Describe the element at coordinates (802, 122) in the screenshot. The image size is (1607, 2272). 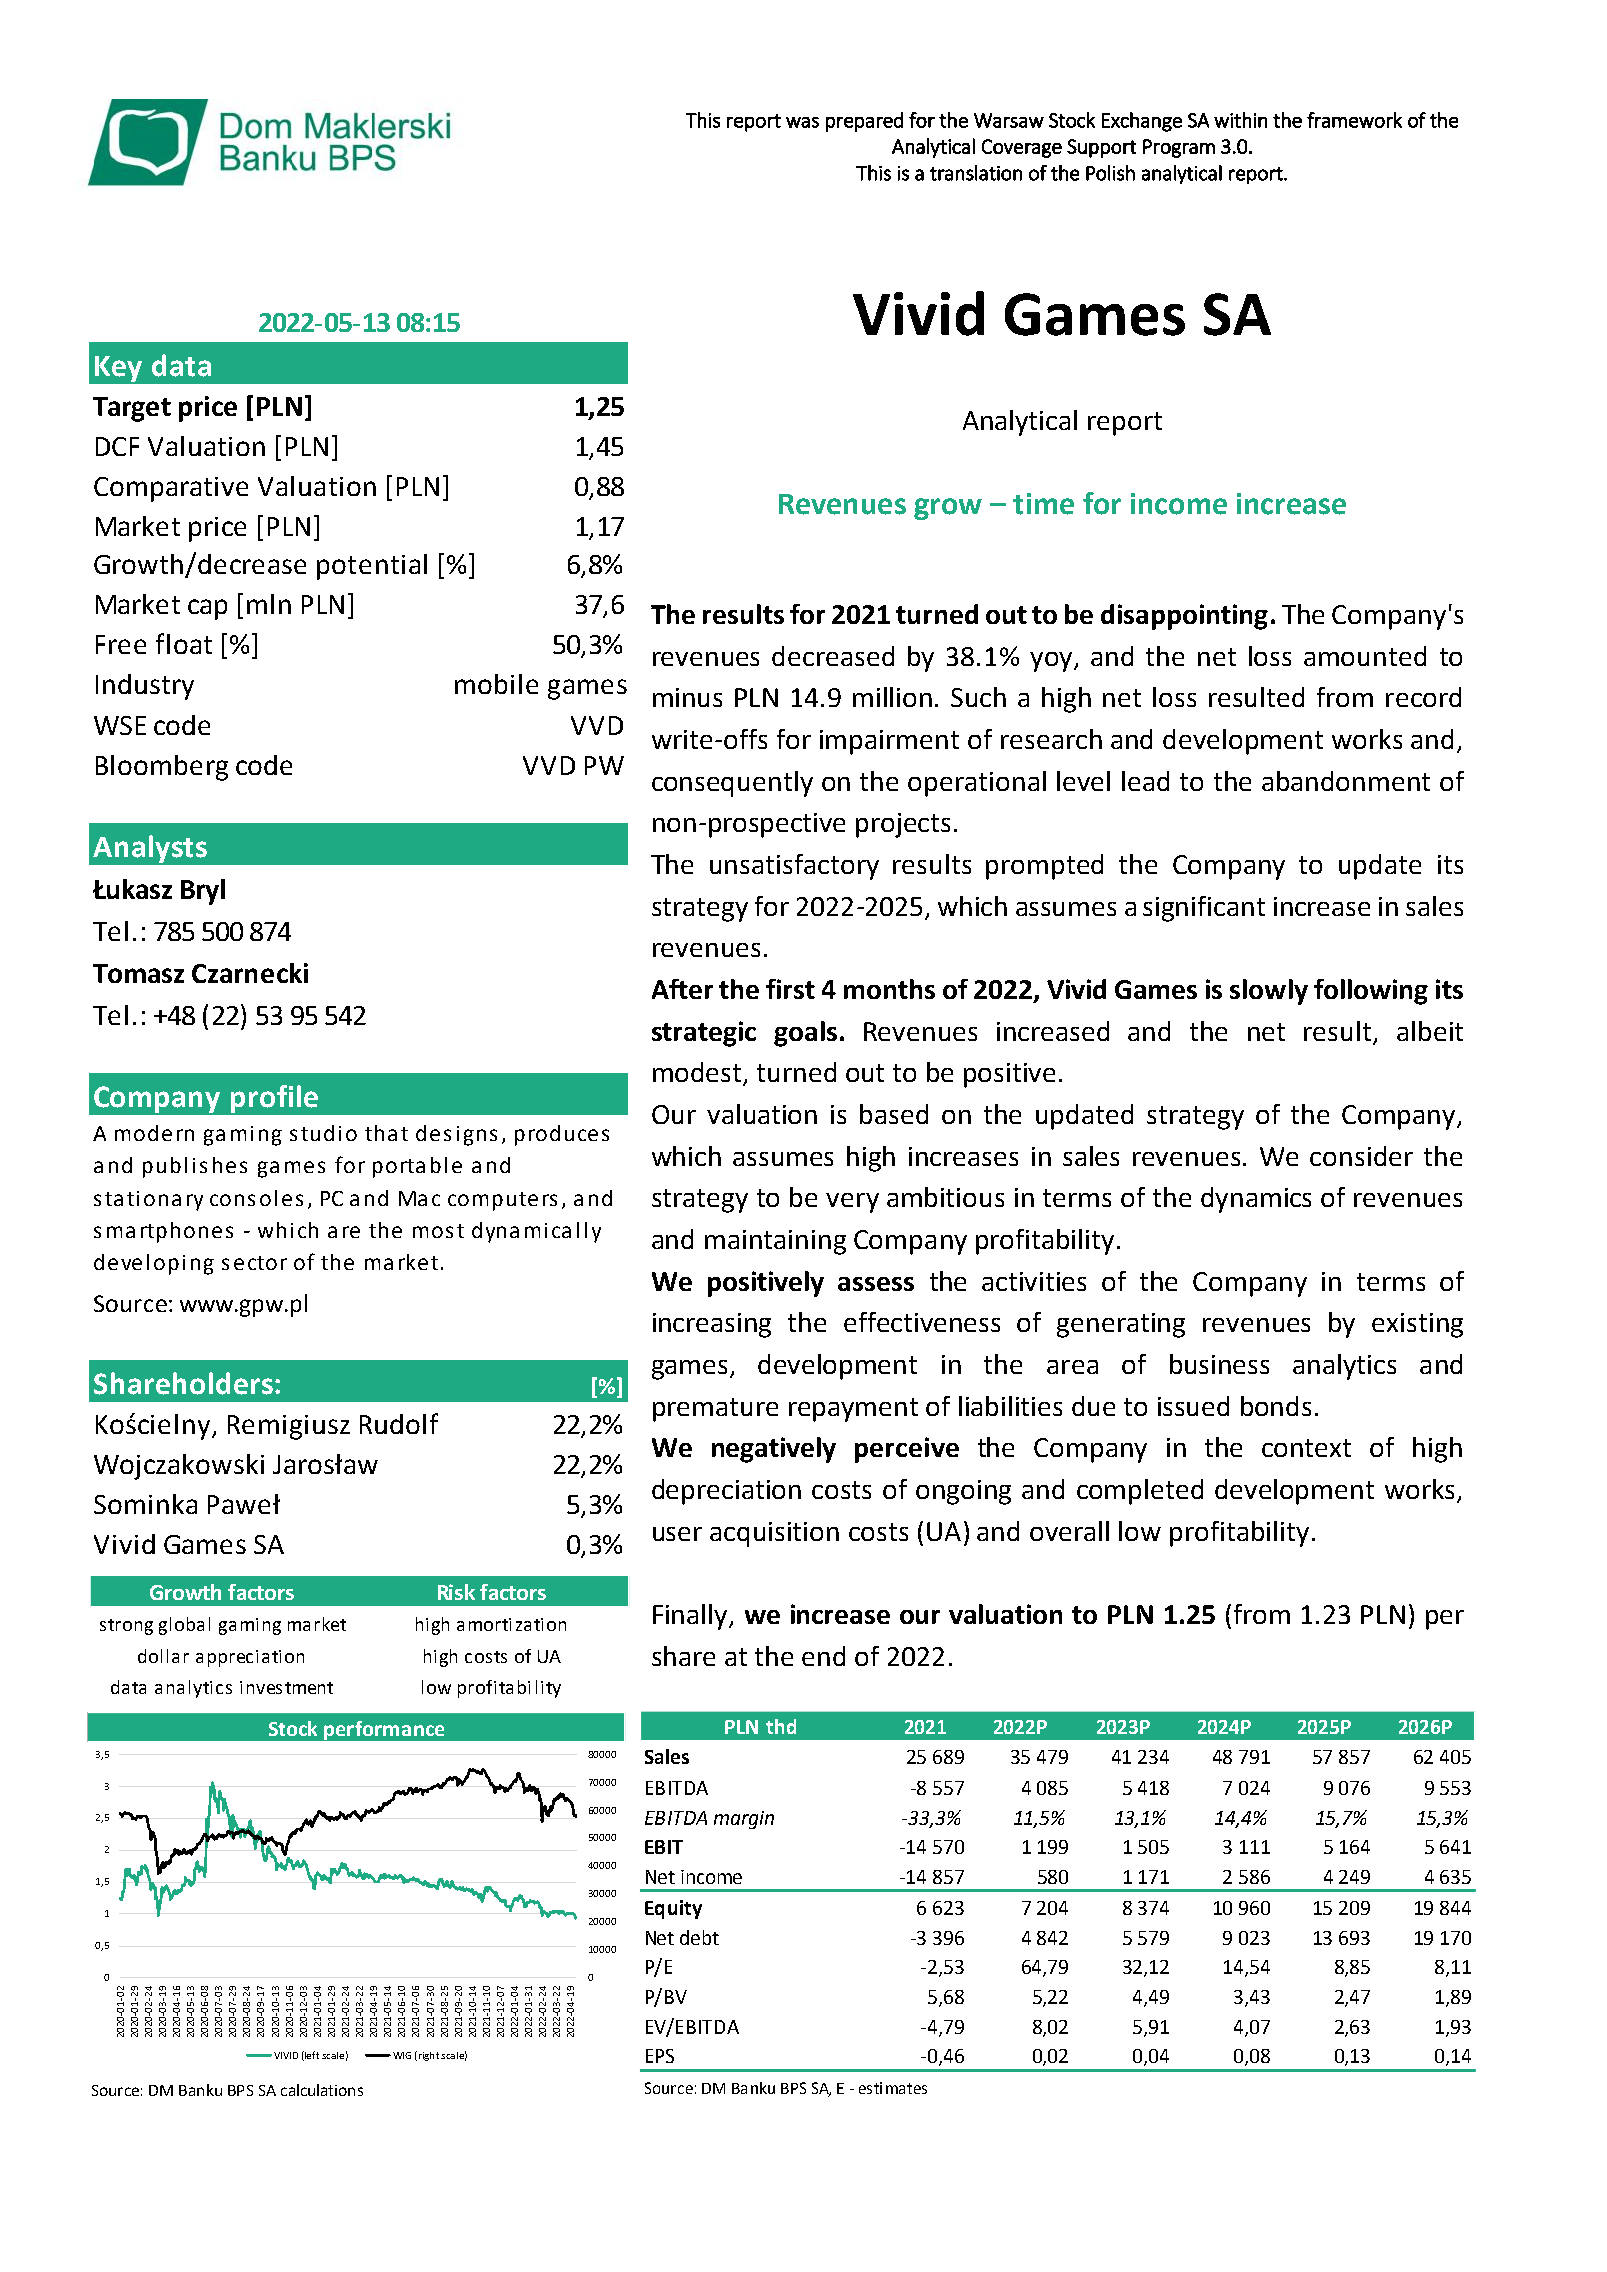
I see `was` at that location.
